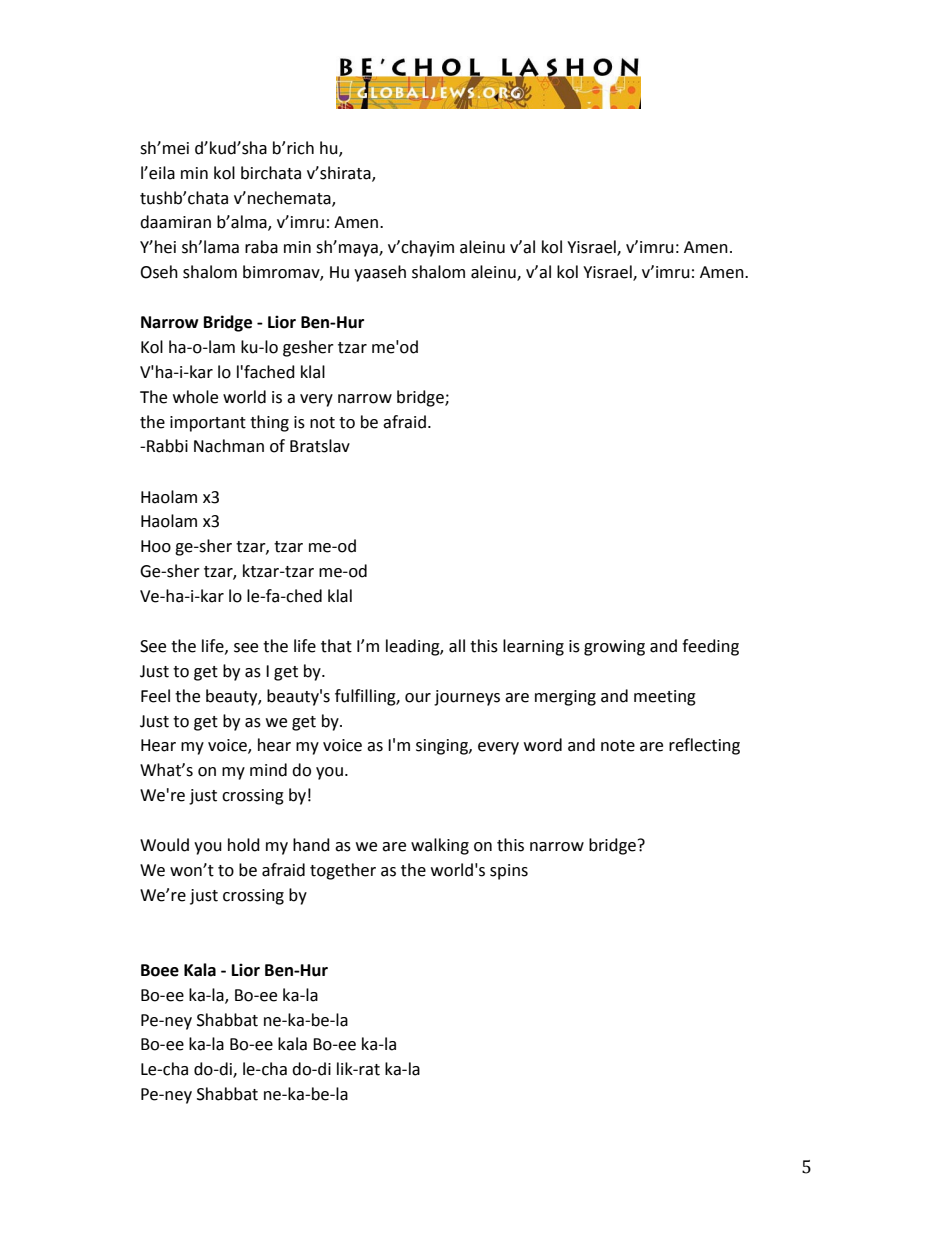 This document has height=1233, width=952. Describe the element at coordinates (261, 247) in the document. I see `raba` at that location.
